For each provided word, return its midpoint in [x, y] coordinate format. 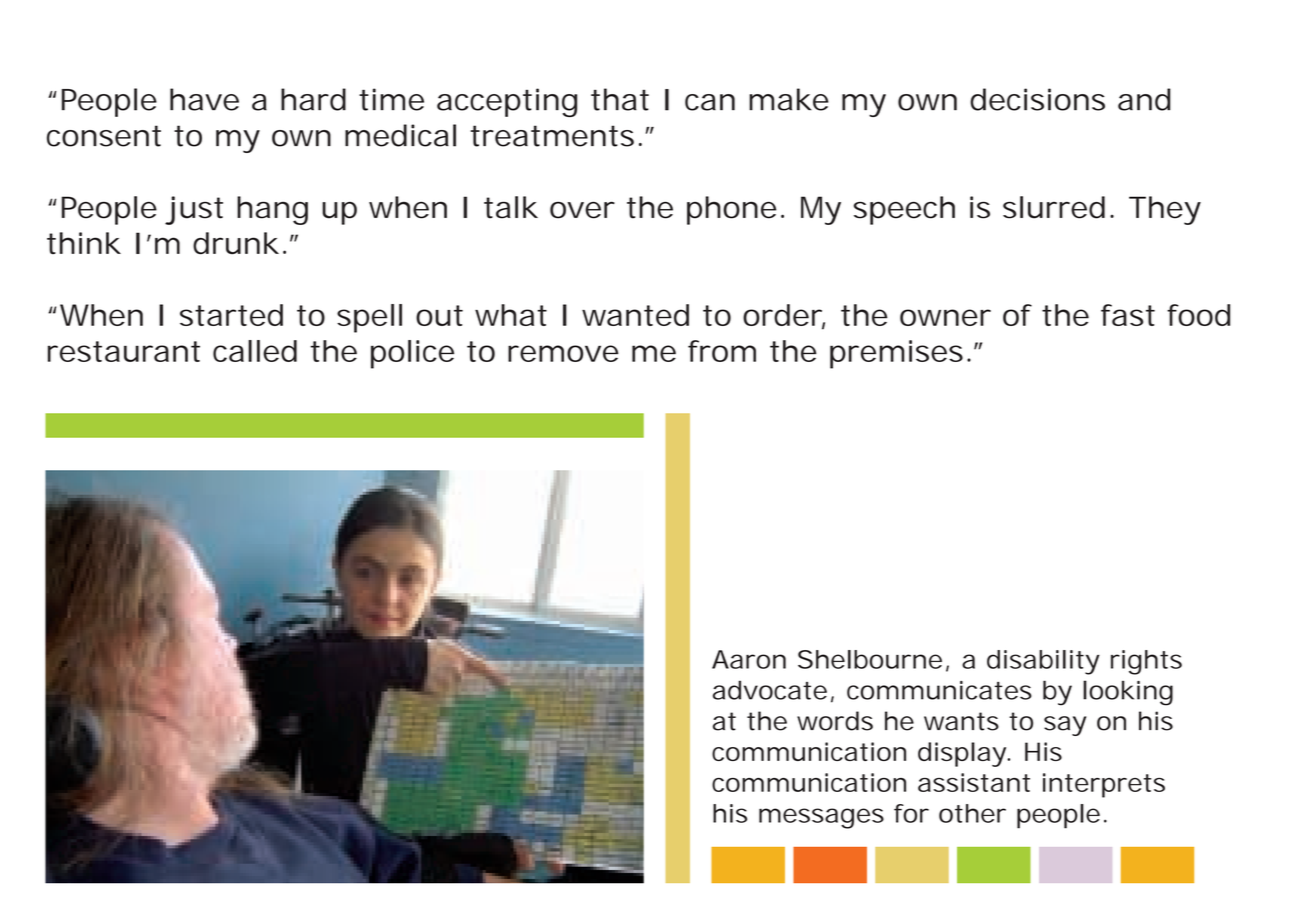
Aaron [749, 659]
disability [1043, 662]
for [911, 813]
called [255, 351]
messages [821, 818]
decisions [1037, 99]
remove [563, 353]
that [620, 99]
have [204, 99]
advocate [770, 690]
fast [1128, 315]
